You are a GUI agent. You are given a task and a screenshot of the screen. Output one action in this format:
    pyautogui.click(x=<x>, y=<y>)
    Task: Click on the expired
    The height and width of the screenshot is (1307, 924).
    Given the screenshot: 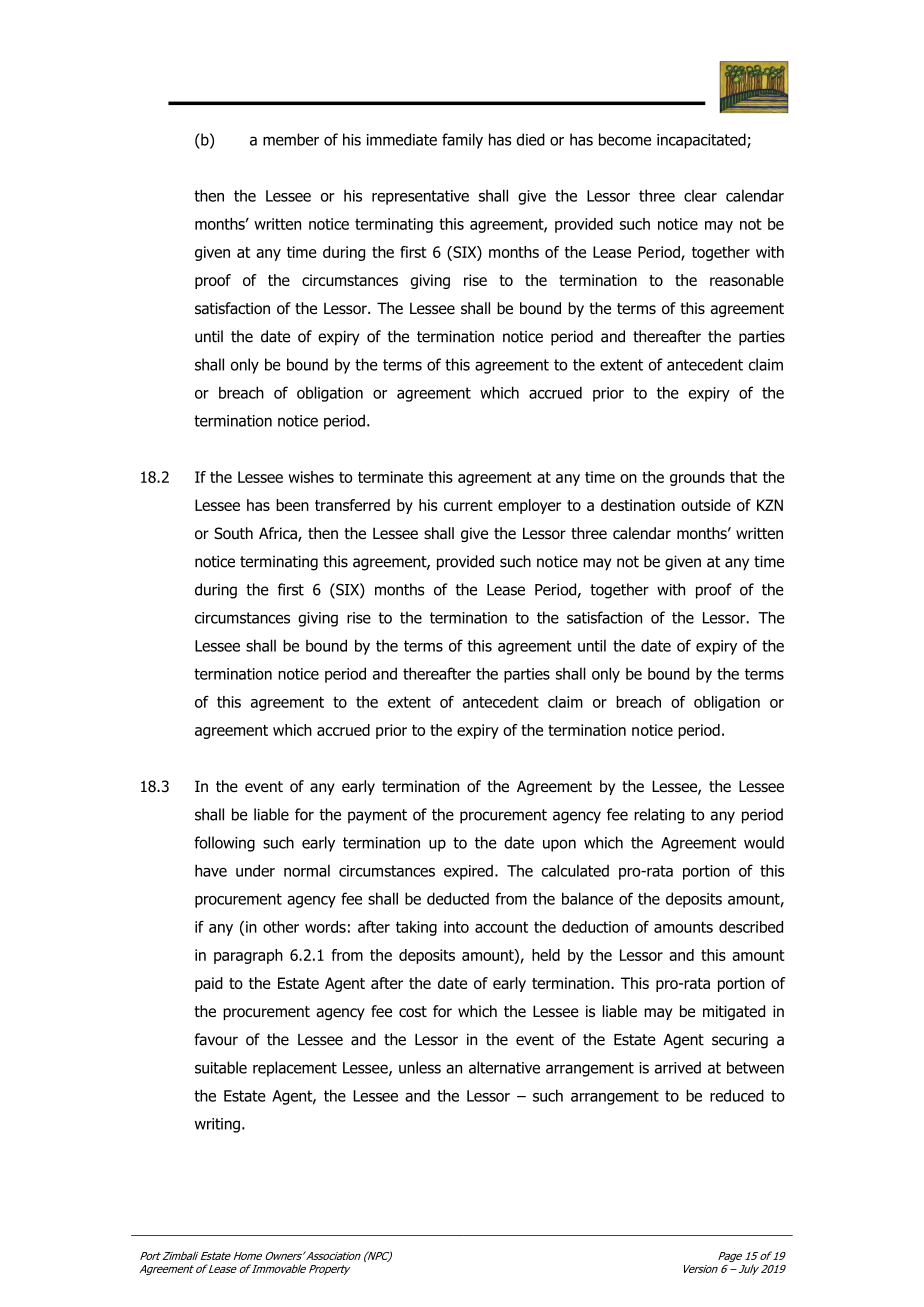 What is the action you would take?
    pyautogui.click(x=468, y=872)
